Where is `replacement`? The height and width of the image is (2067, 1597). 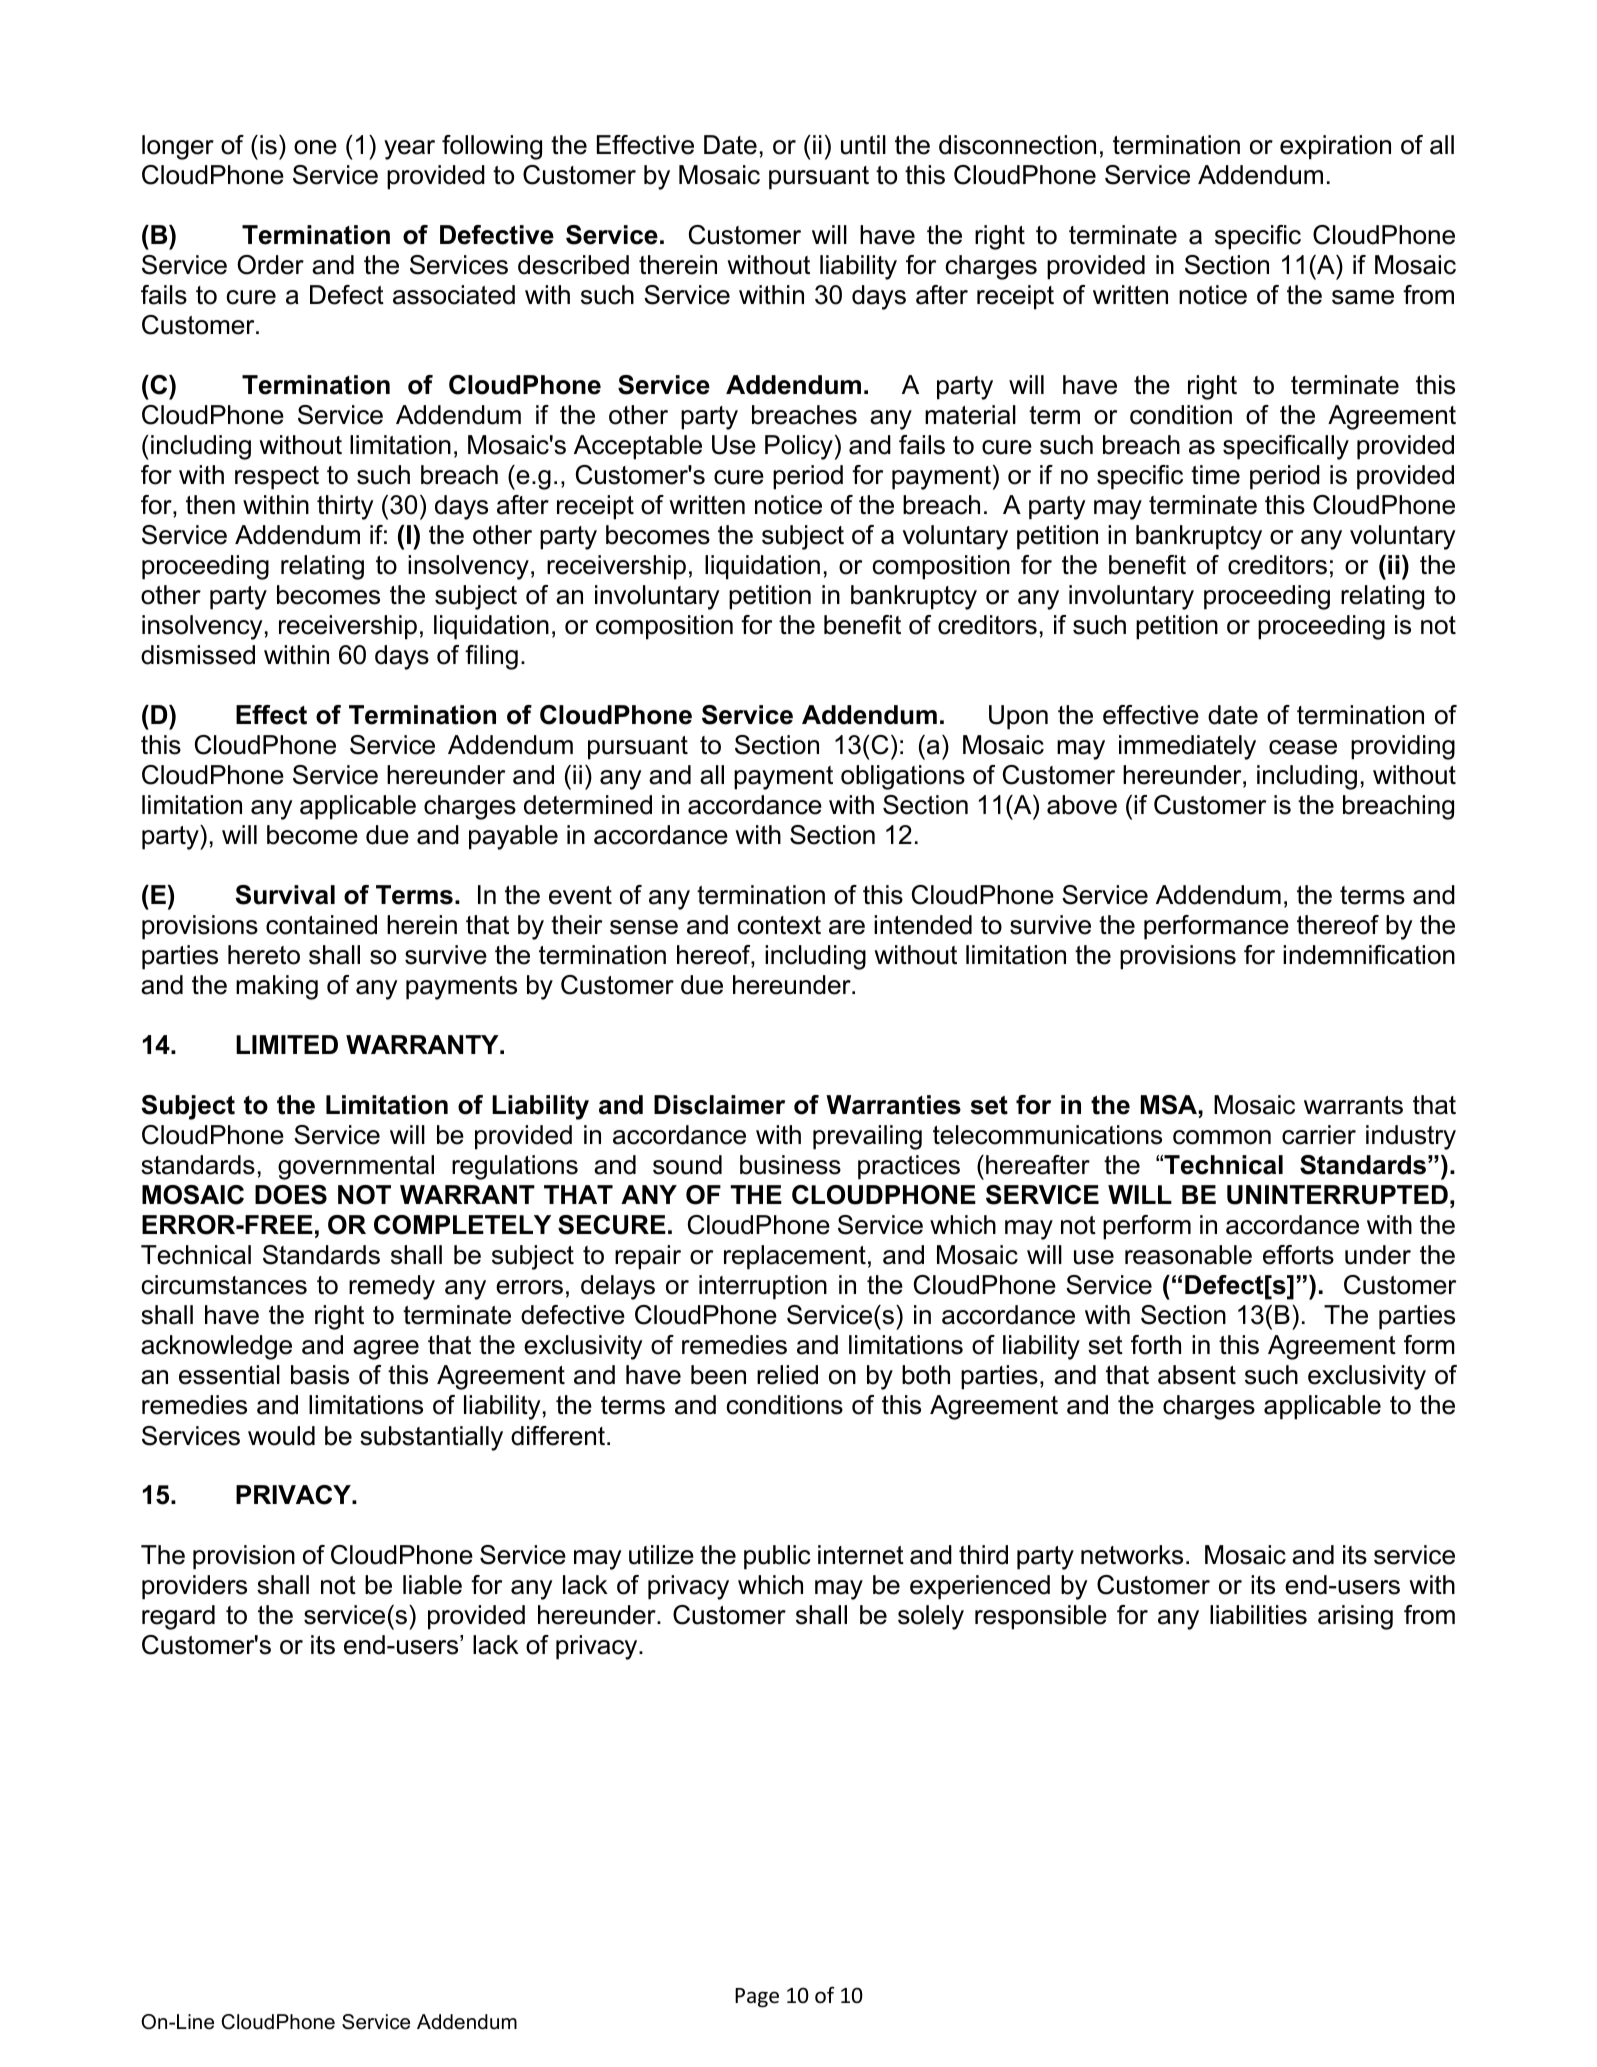
replacement is located at coordinates (795, 1257).
